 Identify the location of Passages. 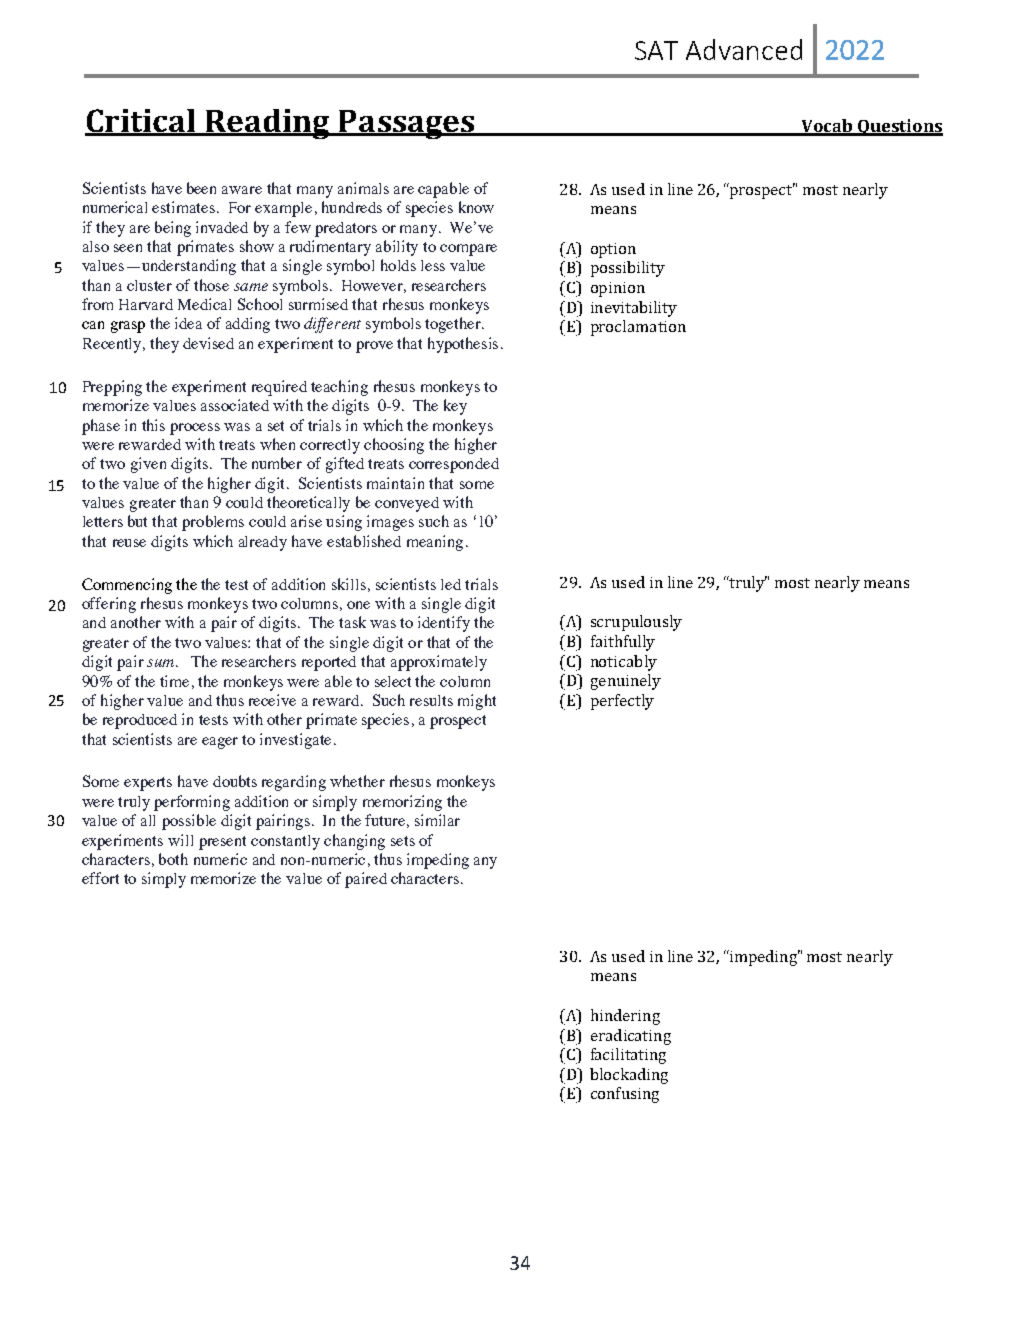
(407, 124).
